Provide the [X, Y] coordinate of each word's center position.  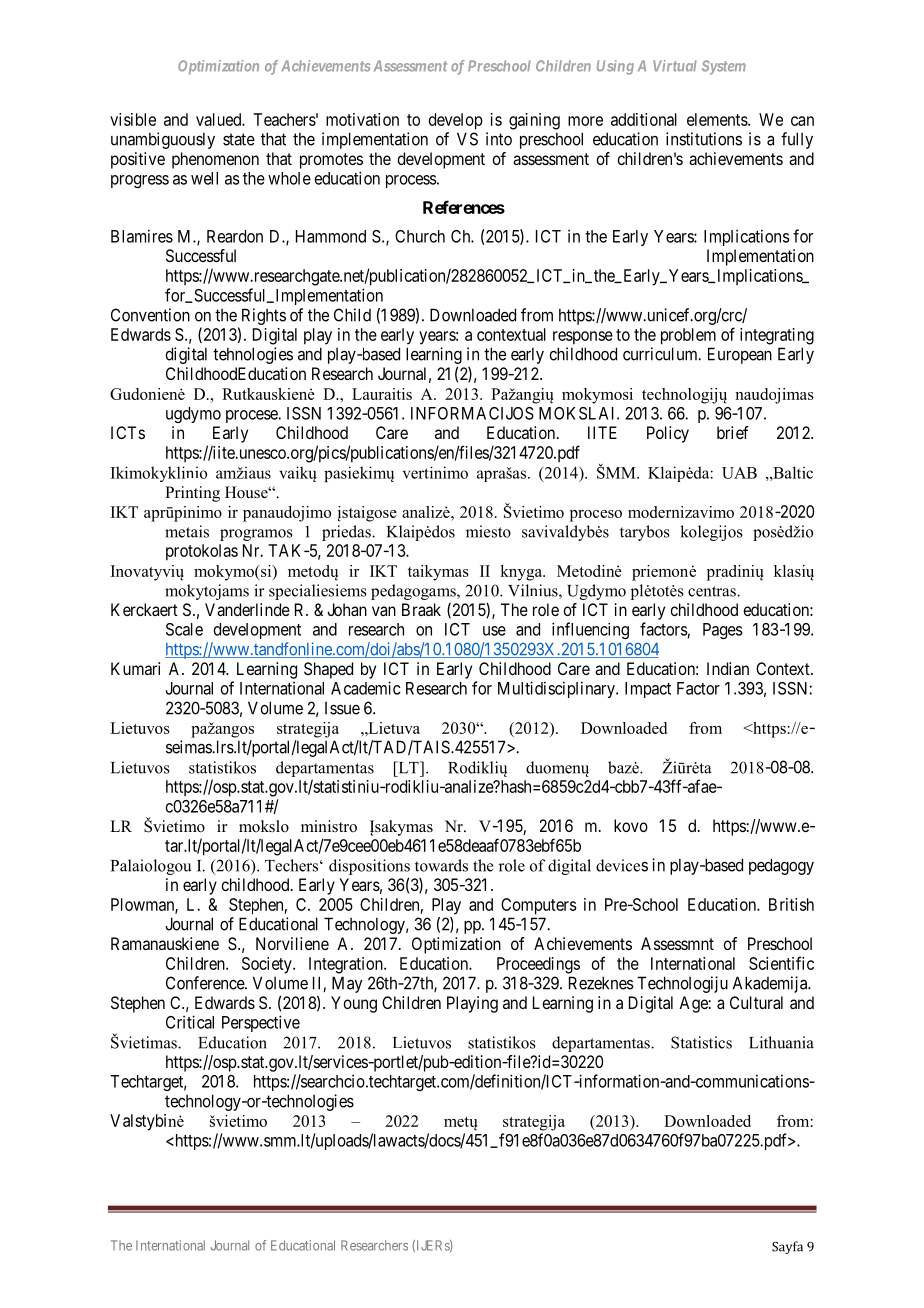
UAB [739, 473]
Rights [264, 316]
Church [420, 236]
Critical [190, 1022]
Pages [723, 631]
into [499, 139]
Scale [184, 629]
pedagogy [781, 866]
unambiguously [163, 140]
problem [688, 336]
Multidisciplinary [557, 689]
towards [441, 865]
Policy [668, 434]
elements [718, 119]
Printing [192, 494]
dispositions [369, 867]
